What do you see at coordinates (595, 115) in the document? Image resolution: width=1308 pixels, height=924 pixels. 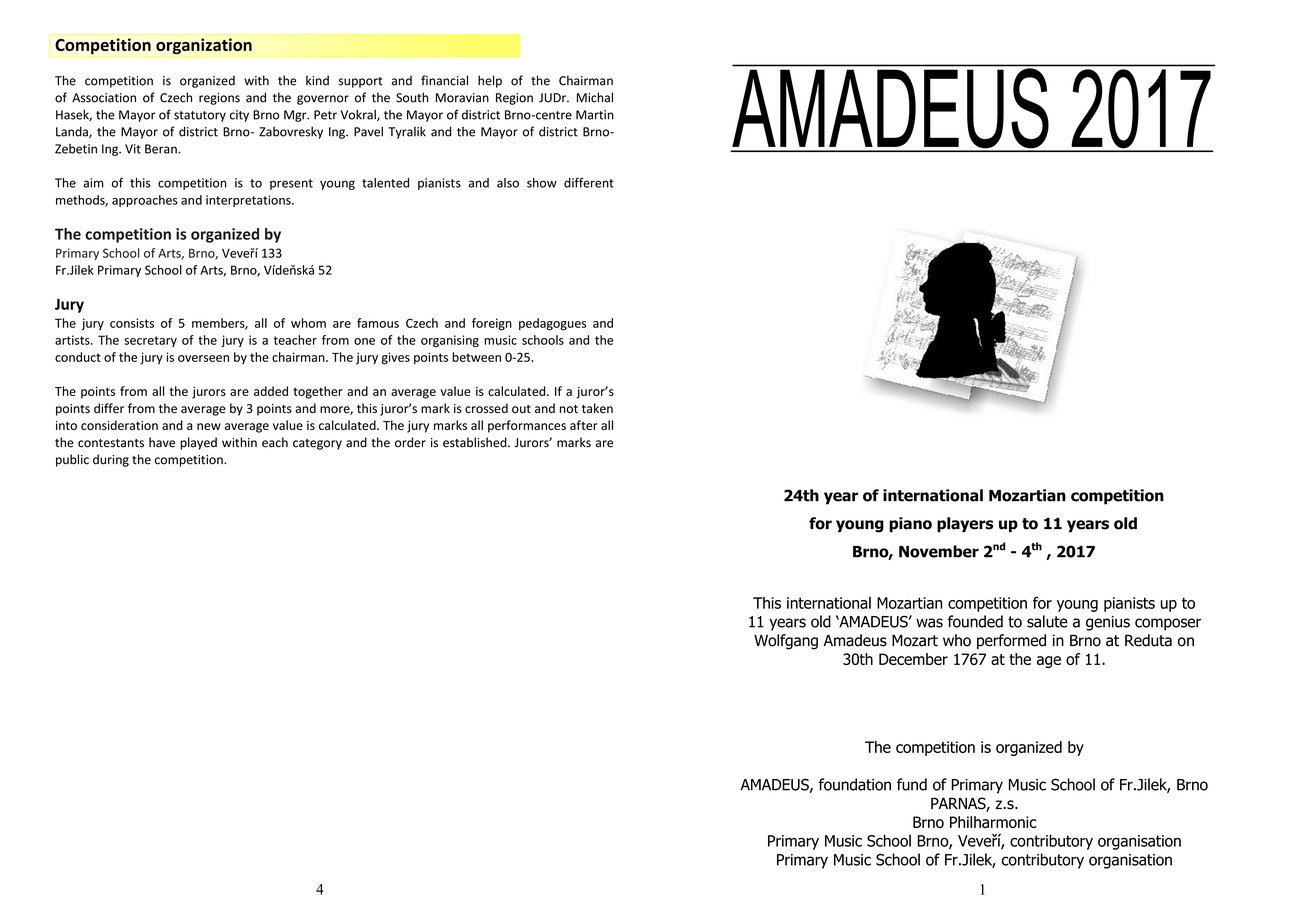 I see `Martin` at bounding box center [595, 115].
